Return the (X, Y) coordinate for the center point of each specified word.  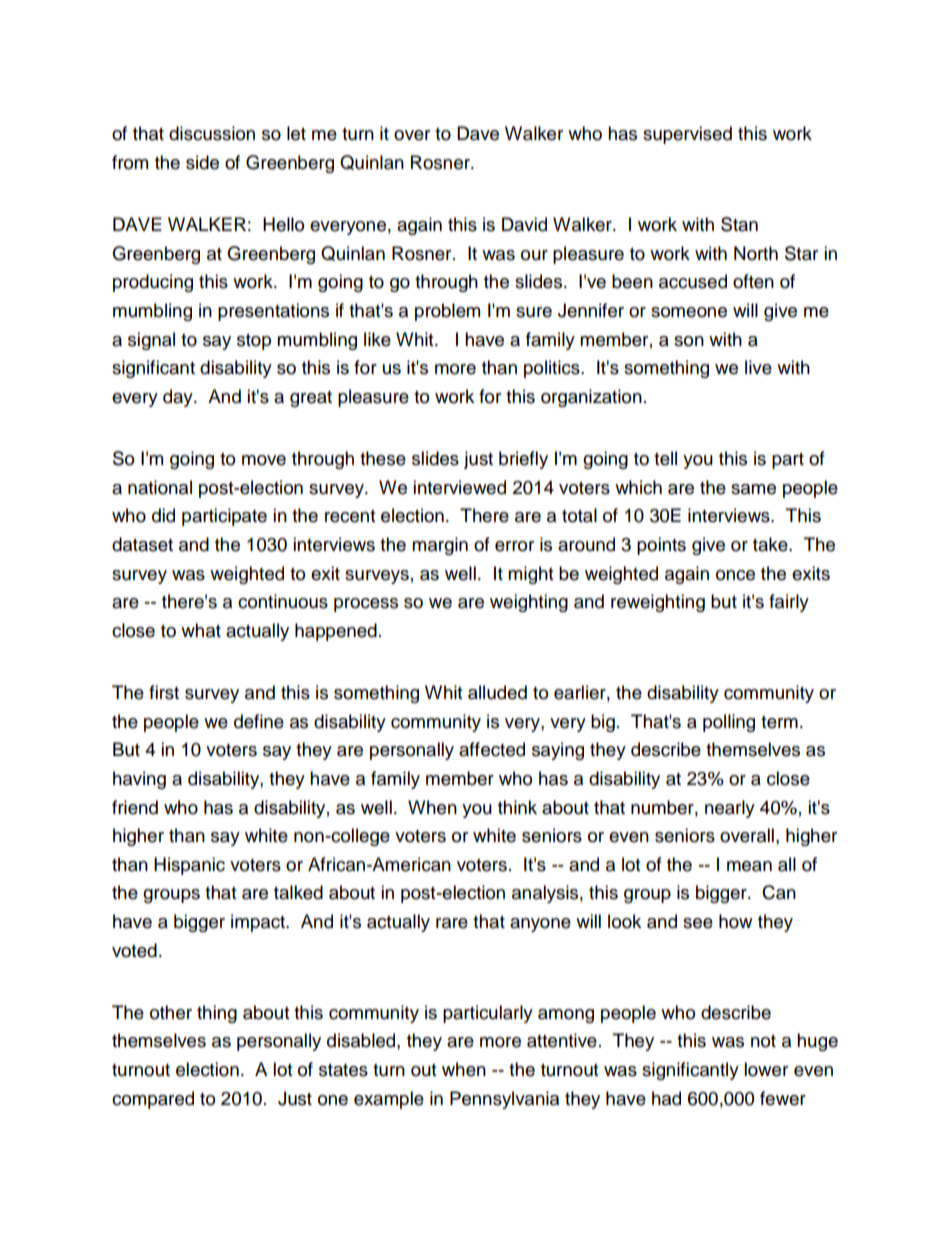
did (163, 515)
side (202, 162)
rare (452, 923)
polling (729, 723)
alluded (497, 692)
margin (440, 546)
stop (254, 342)
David (524, 224)
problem (447, 312)
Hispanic (189, 866)
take (771, 544)
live (758, 367)
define (259, 721)
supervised (687, 135)
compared (153, 1100)
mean (749, 866)
